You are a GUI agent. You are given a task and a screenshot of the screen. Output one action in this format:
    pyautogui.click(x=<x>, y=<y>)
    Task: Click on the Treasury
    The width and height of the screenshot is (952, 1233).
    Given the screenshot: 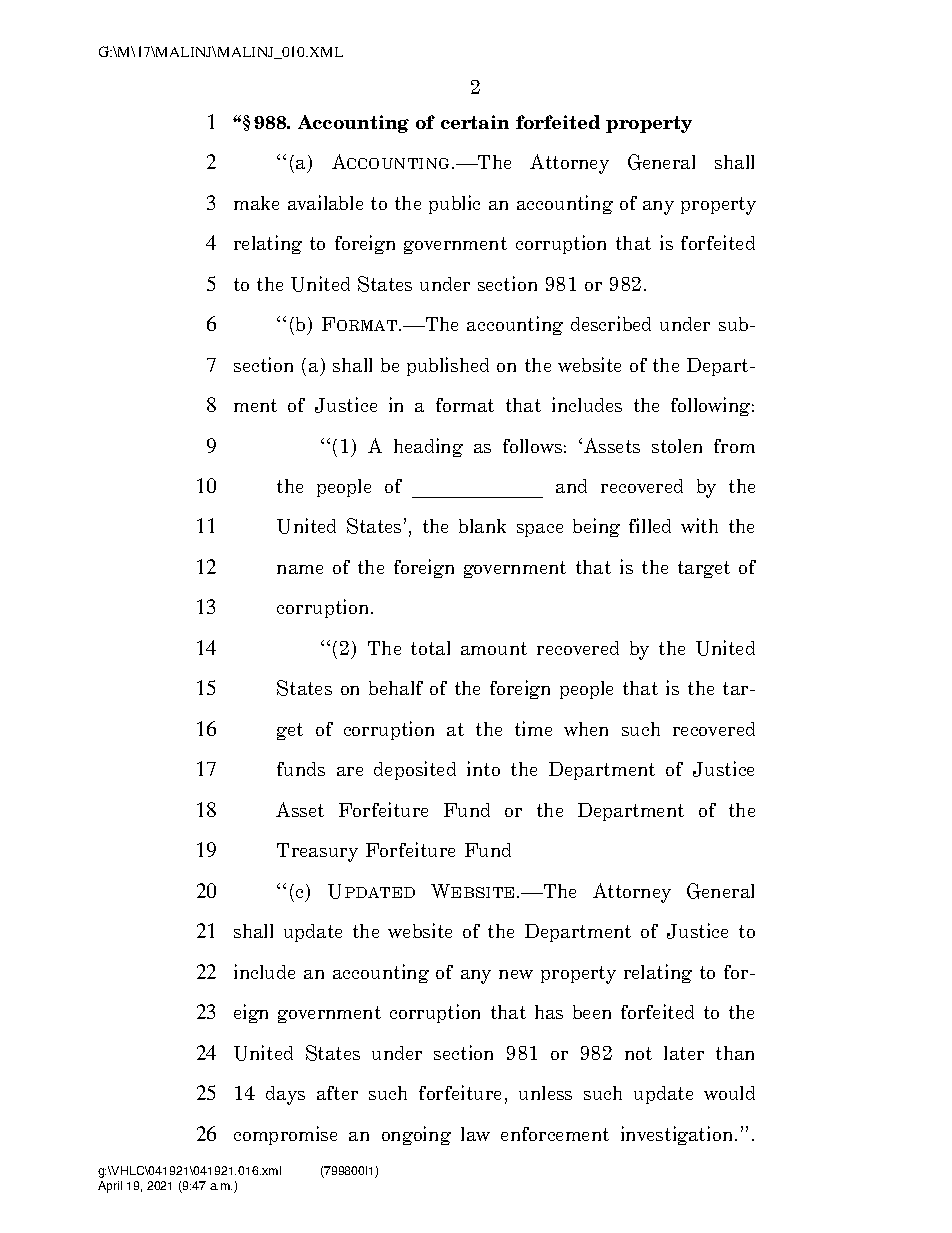 What is the action you would take?
    pyautogui.click(x=317, y=852)
